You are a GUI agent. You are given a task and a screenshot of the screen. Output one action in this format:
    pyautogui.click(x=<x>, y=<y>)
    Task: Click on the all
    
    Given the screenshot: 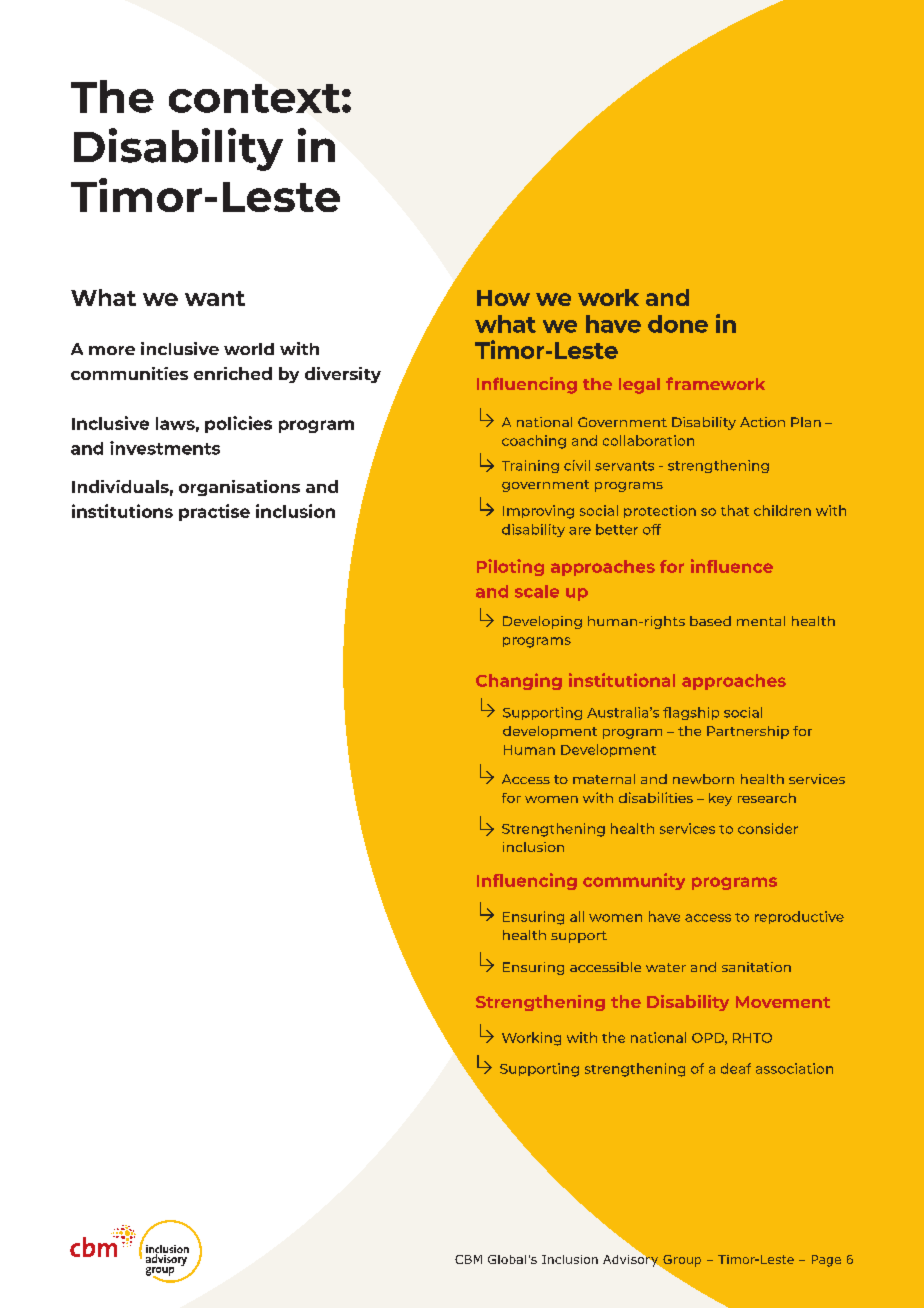 What is the action you would take?
    pyautogui.click(x=577, y=916)
